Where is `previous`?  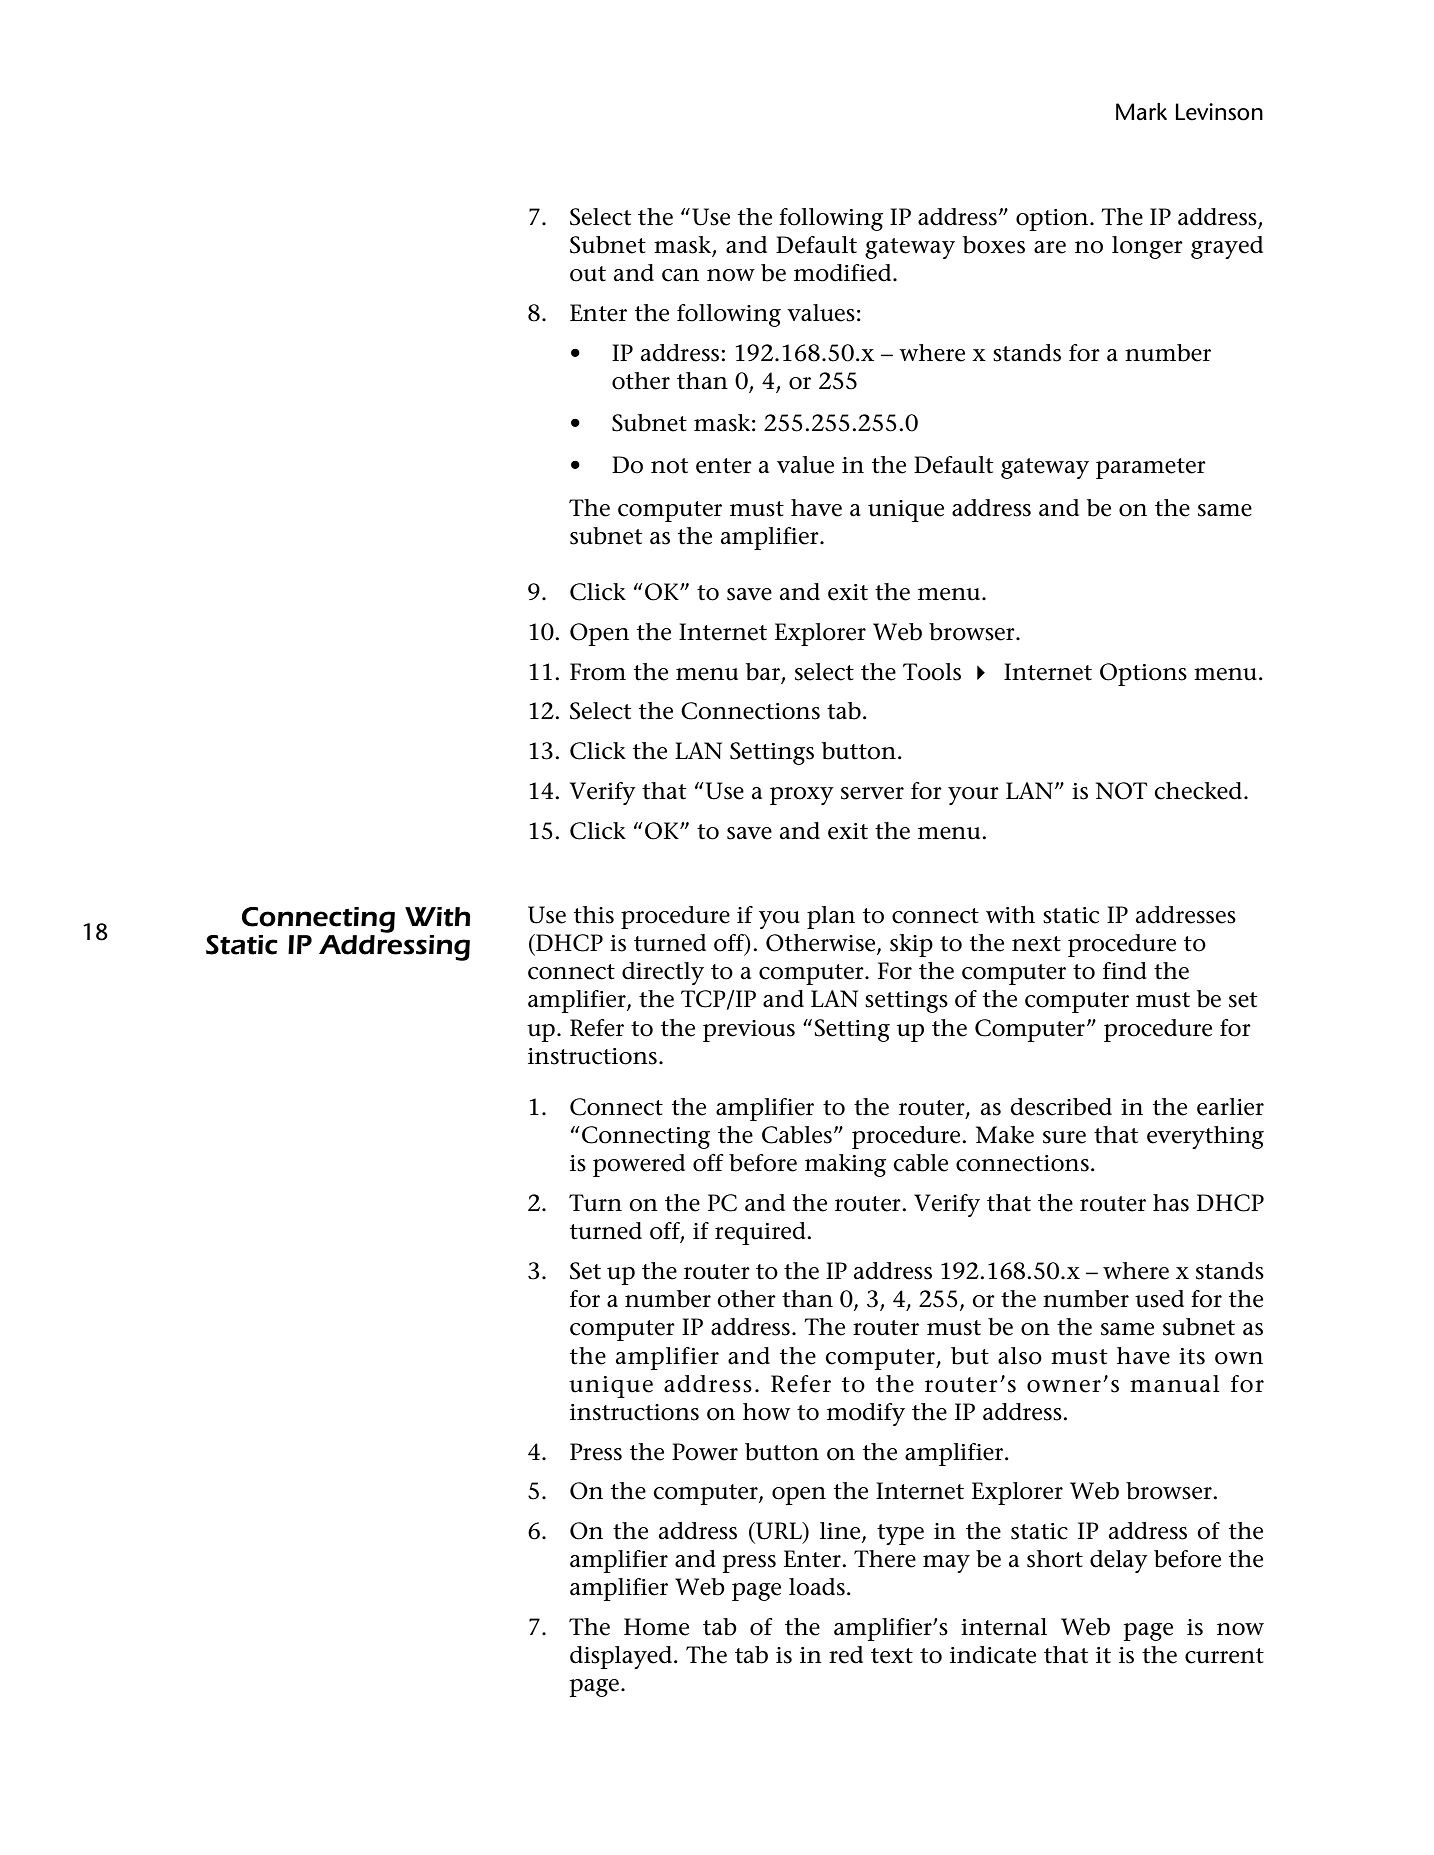 previous is located at coordinates (749, 1031).
